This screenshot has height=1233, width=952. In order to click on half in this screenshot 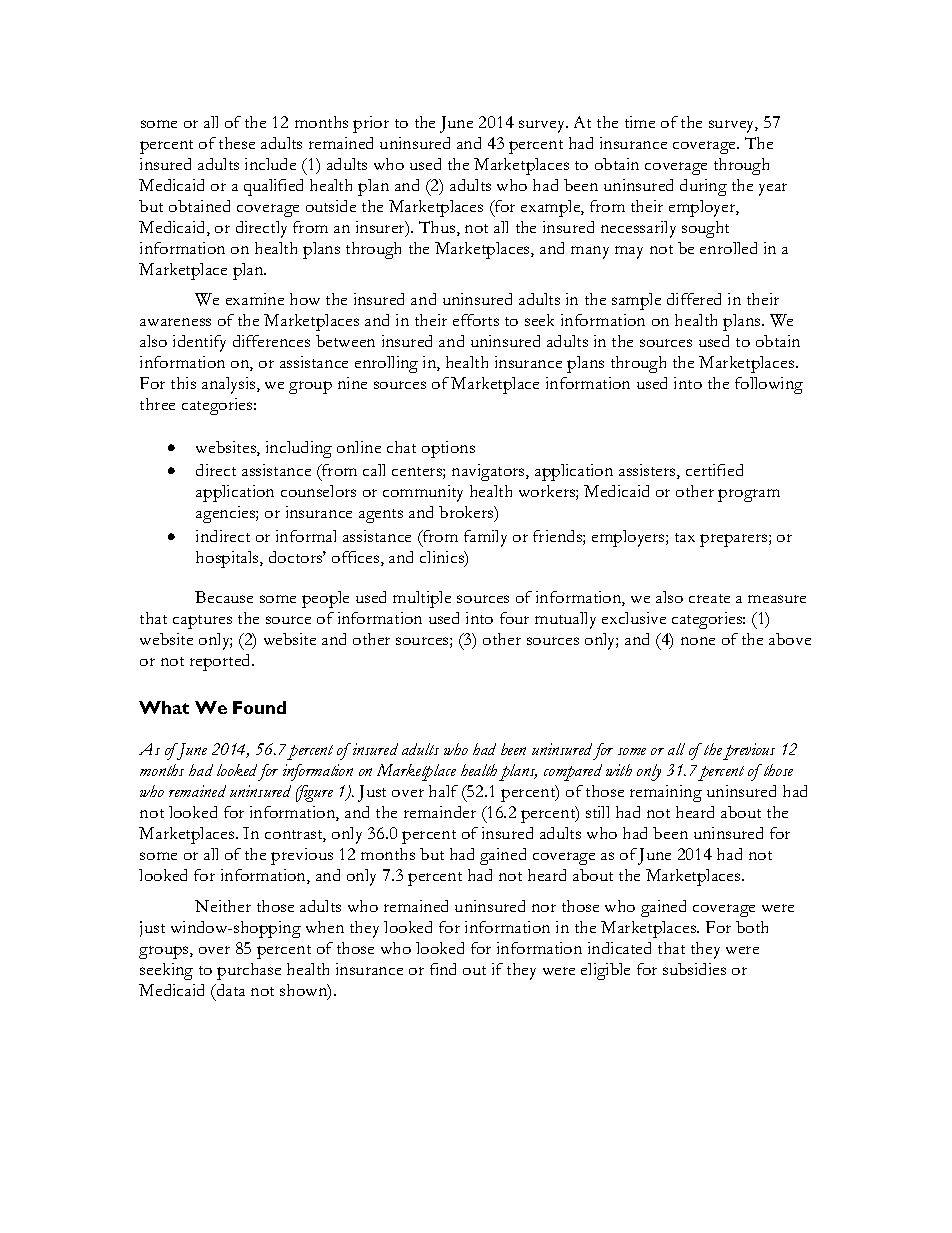, I will do `click(443, 791)`.
